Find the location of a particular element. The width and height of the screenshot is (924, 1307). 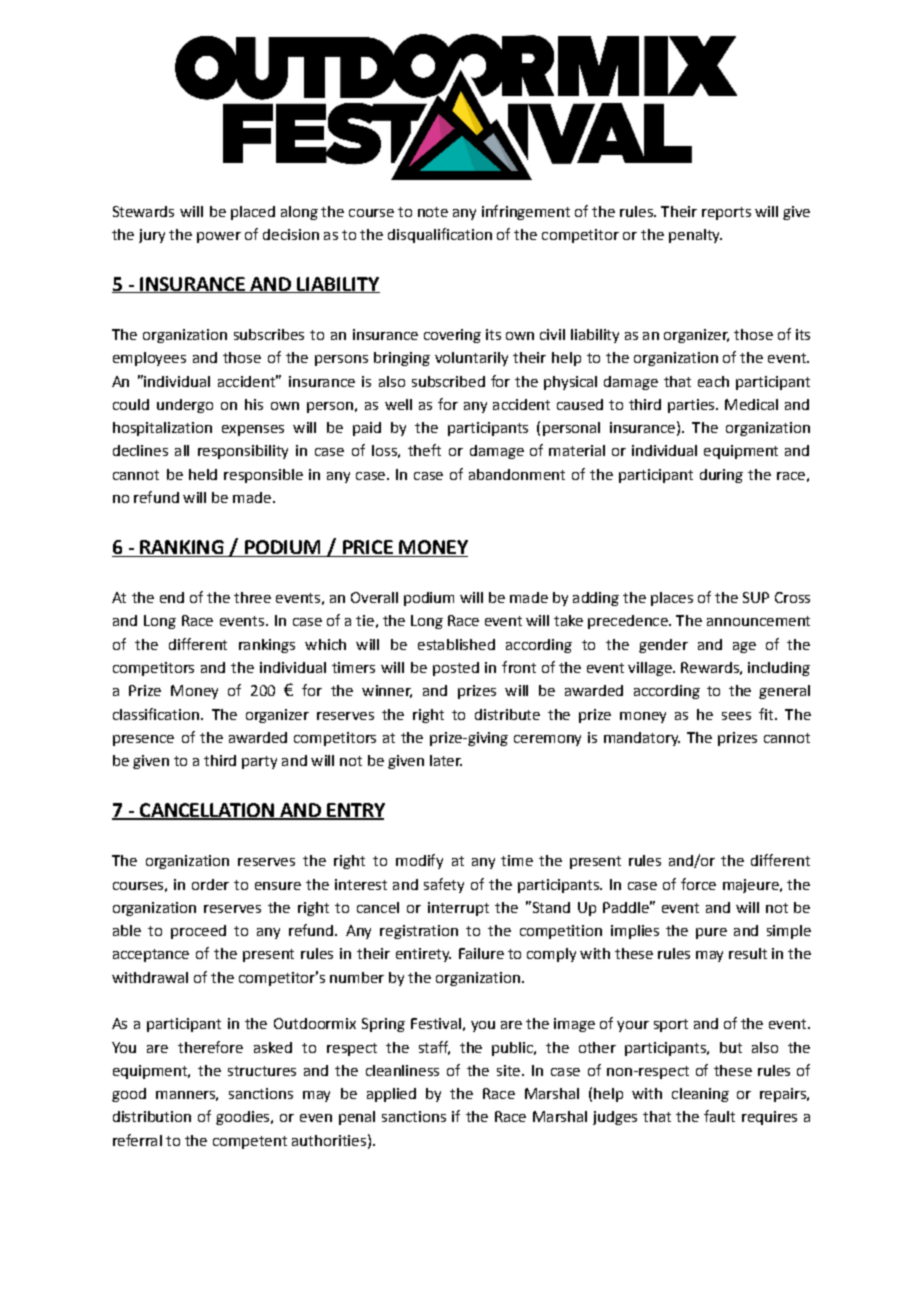

posted is located at coordinates (456, 669).
